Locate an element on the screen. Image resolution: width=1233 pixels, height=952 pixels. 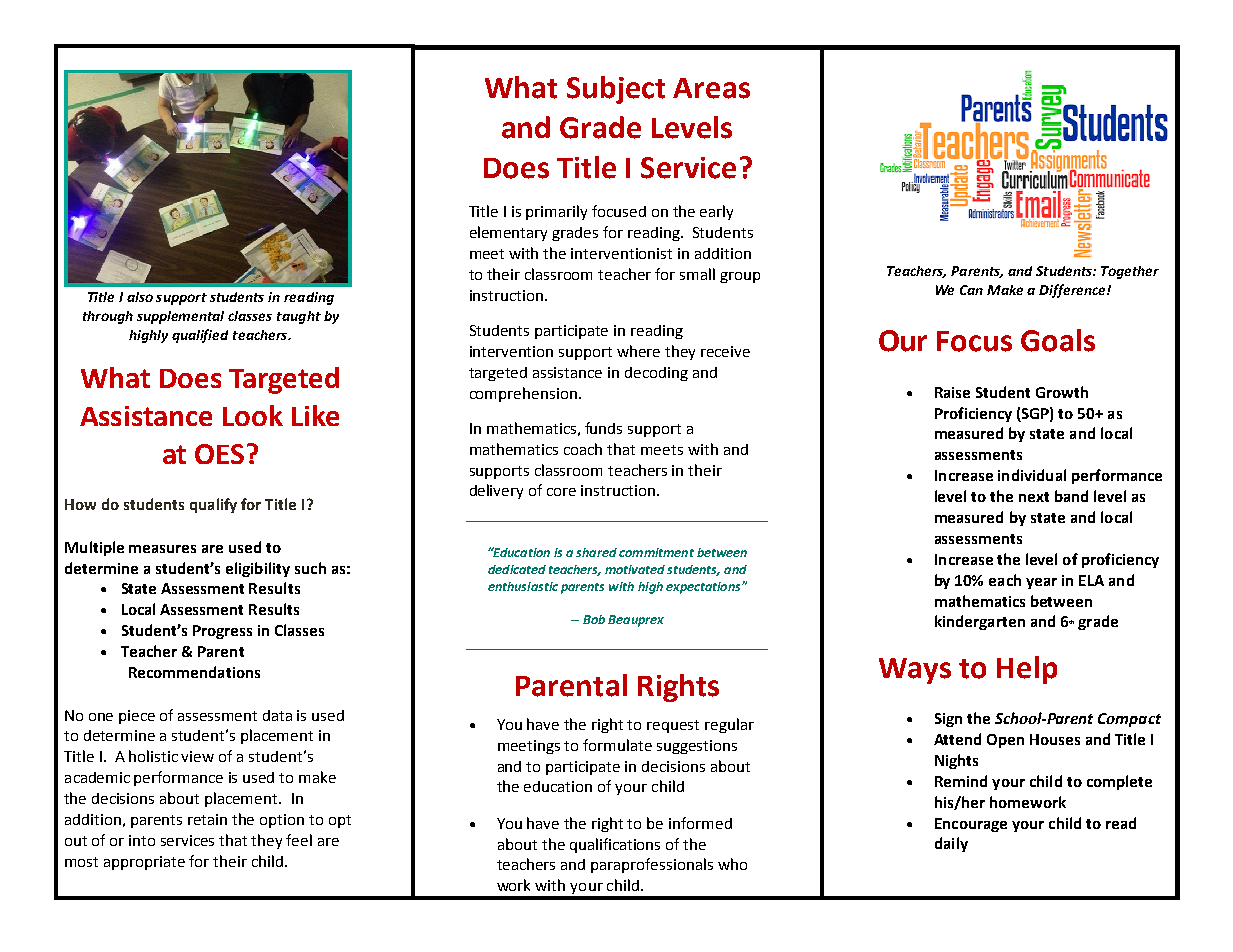
Areas is located at coordinates (711, 88).
